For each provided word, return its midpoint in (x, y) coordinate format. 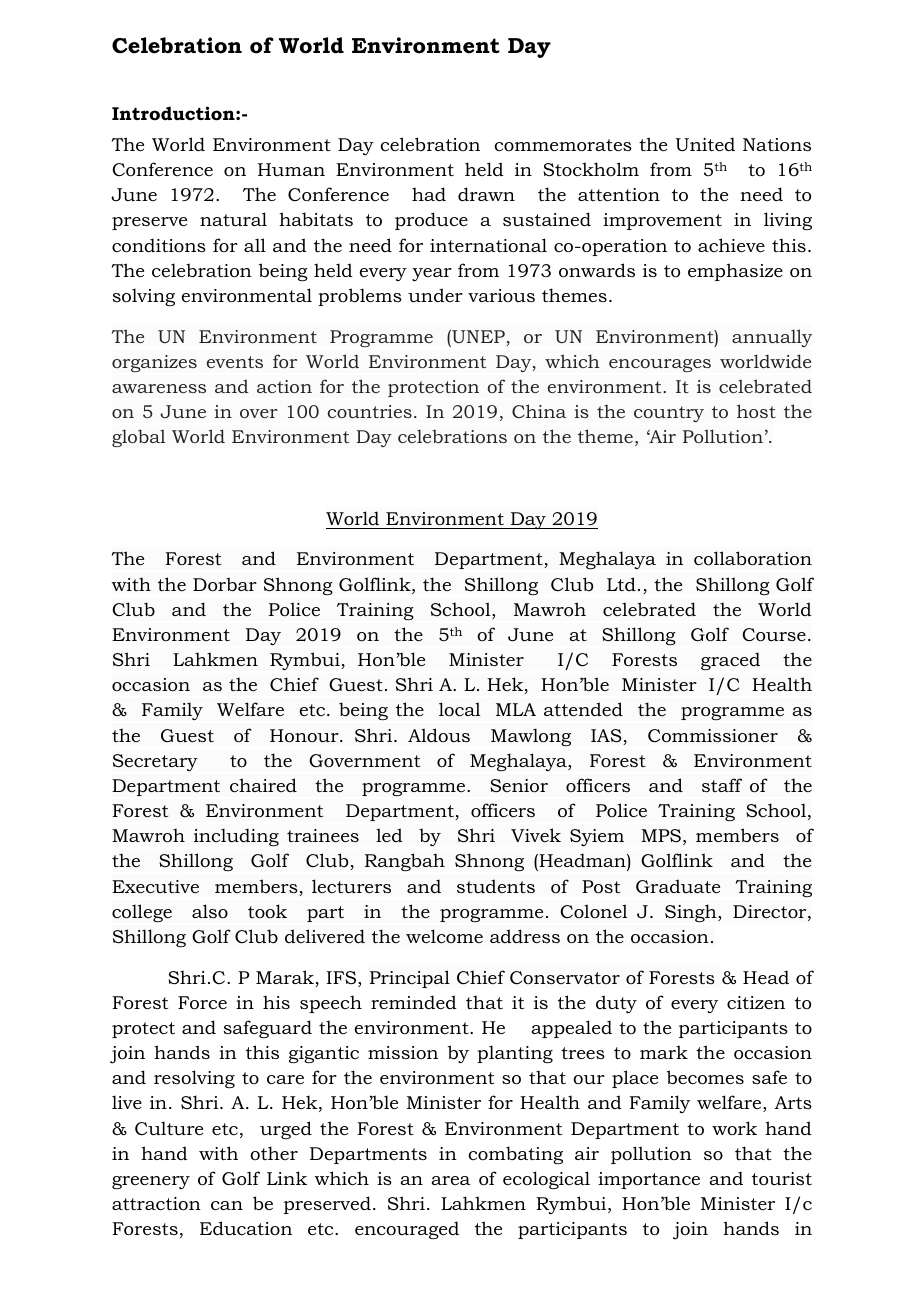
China (539, 411)
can (227, 1206)
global (138, 438)
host (756, 411)
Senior (519, 786)
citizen (756, 1002)
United (705, 144)
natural (233, 219)
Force (202, 1003)
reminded (414, 1002)
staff (722, 785)
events (235, 362)
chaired (263, 785)
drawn (486, 194)
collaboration (753, 558)
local (460, 709)
